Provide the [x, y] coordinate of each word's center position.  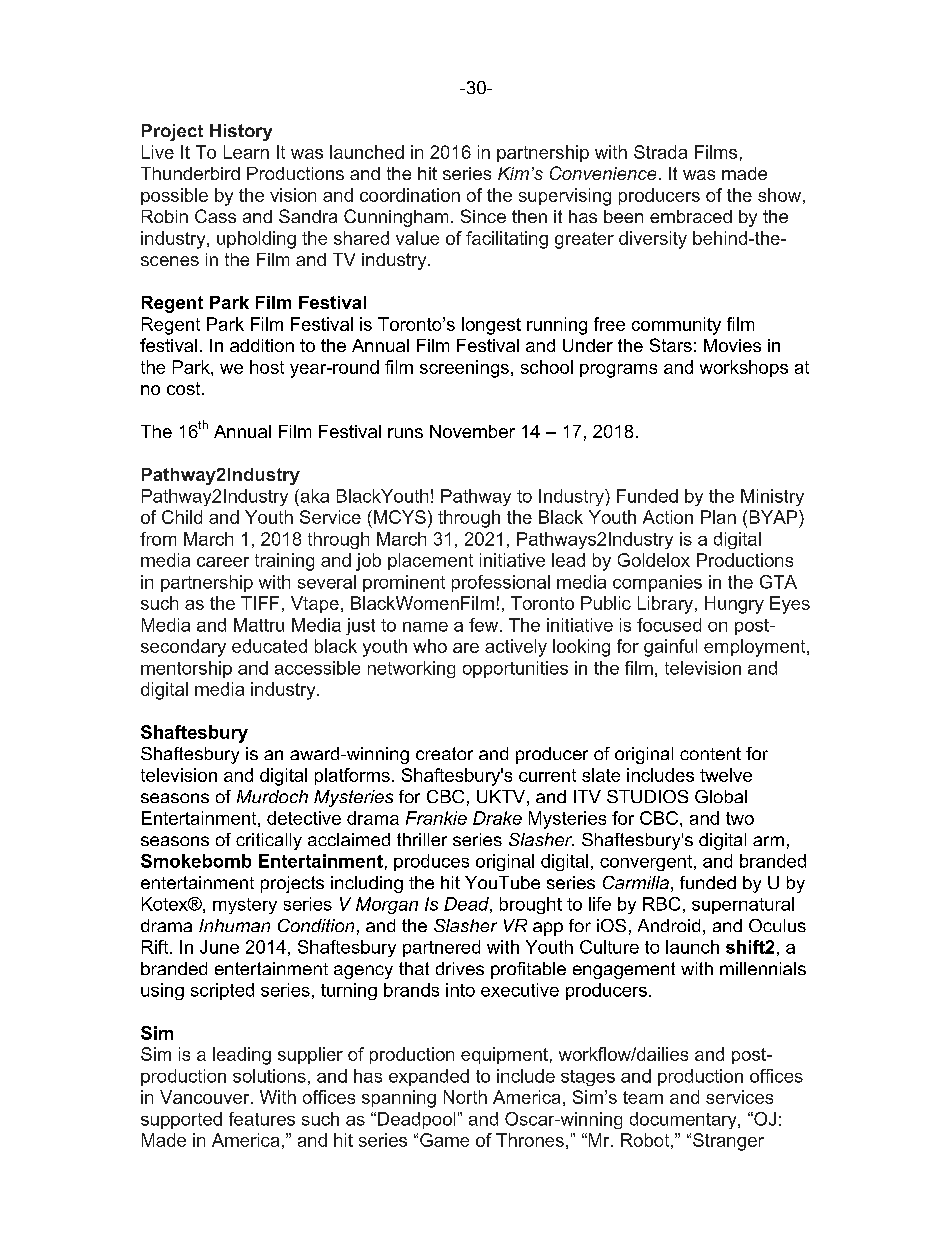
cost [185, 388]
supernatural [743, 905]
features [262, 1119]
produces [431, 862]
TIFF [260, 603]
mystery [245, 906]
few [485, 625]
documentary [684, 1120]
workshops [744, 368]
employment [756, 648]
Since [483, 216]
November [472, 431]
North [465, 1097]
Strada [660, 152]
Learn [246, 152]
